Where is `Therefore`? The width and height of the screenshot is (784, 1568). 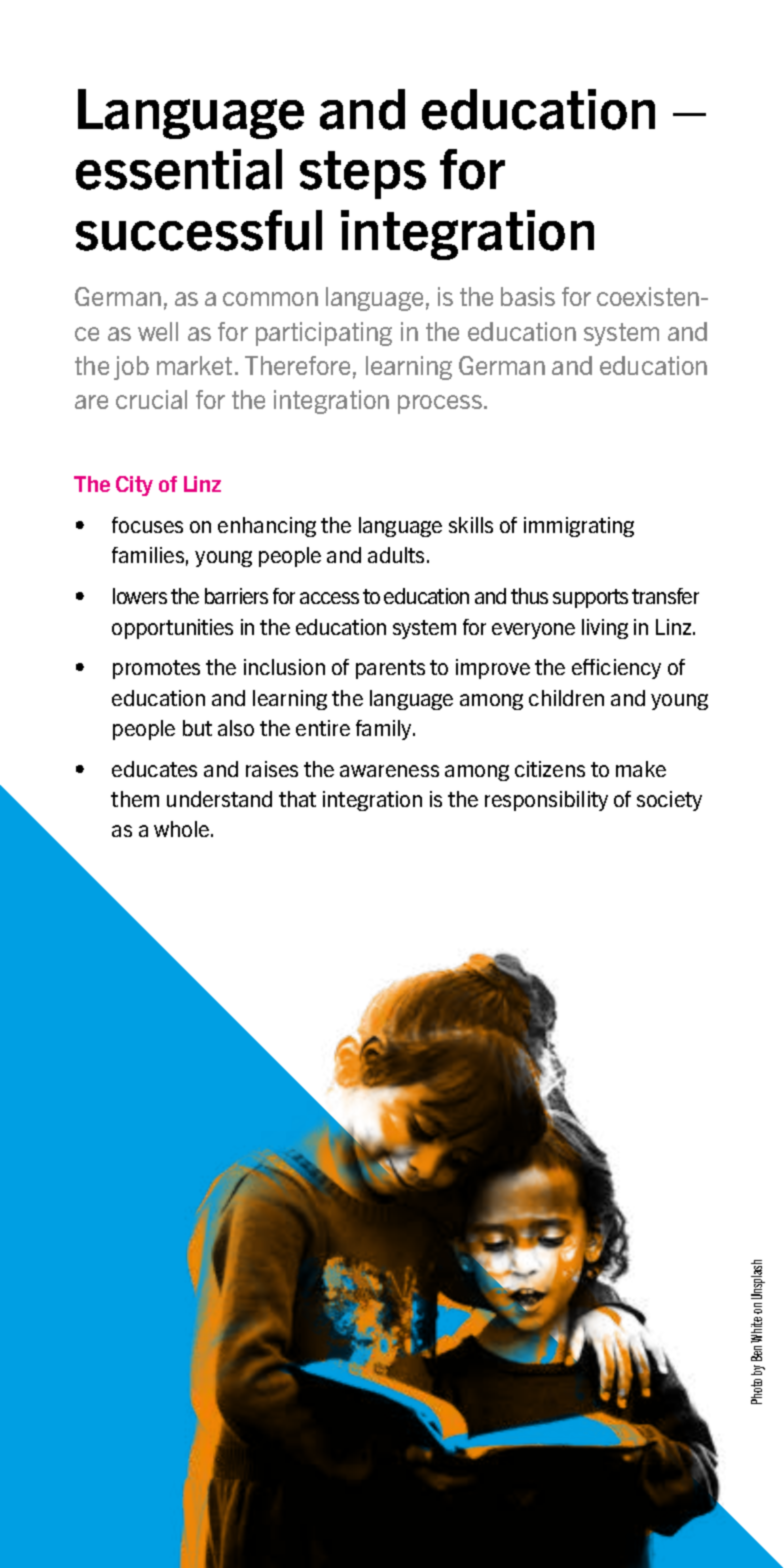
Therefore is located at coordinates (297, 365).
